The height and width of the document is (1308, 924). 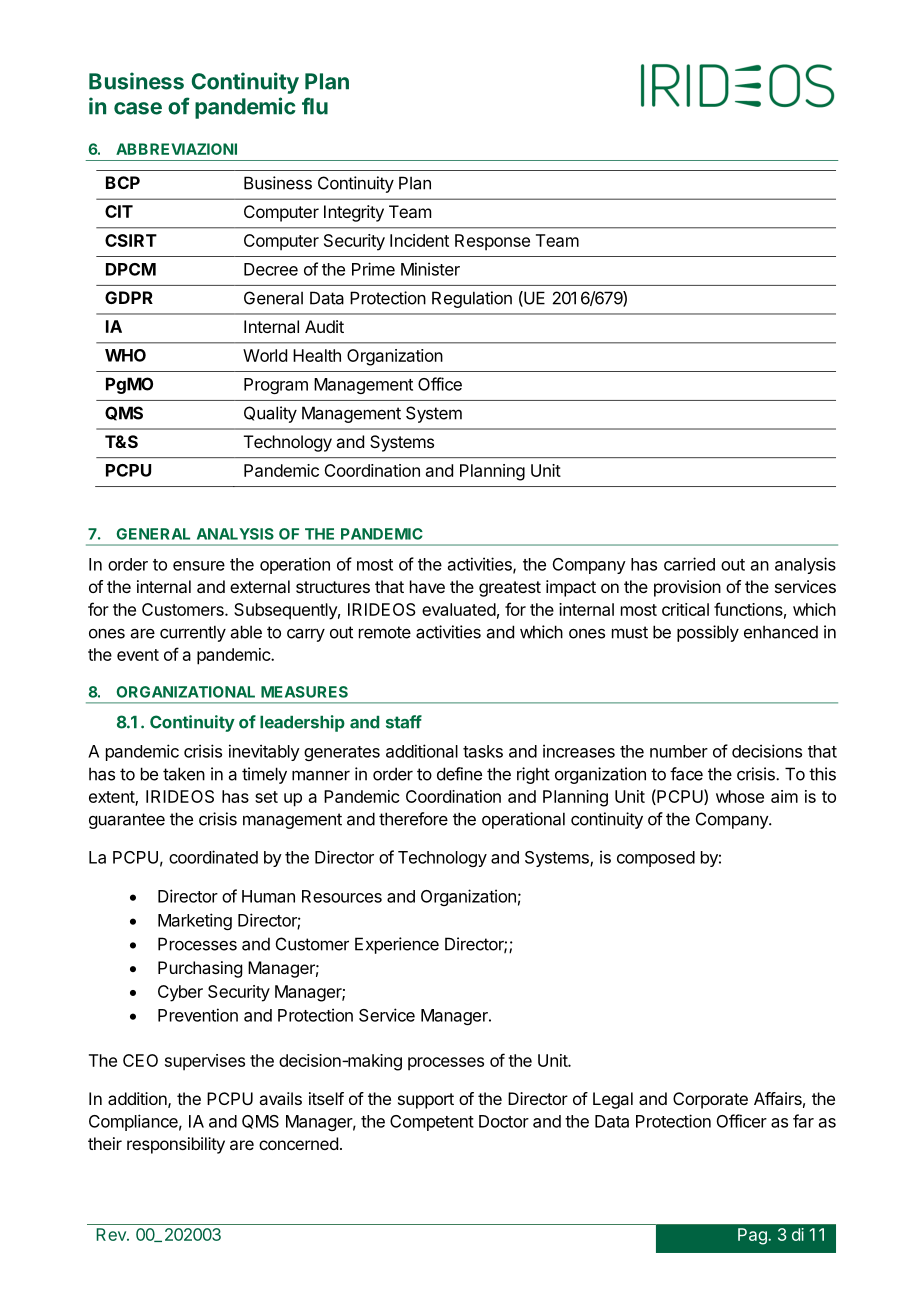 I want to click on possibly, so click(x=708, y=633).
